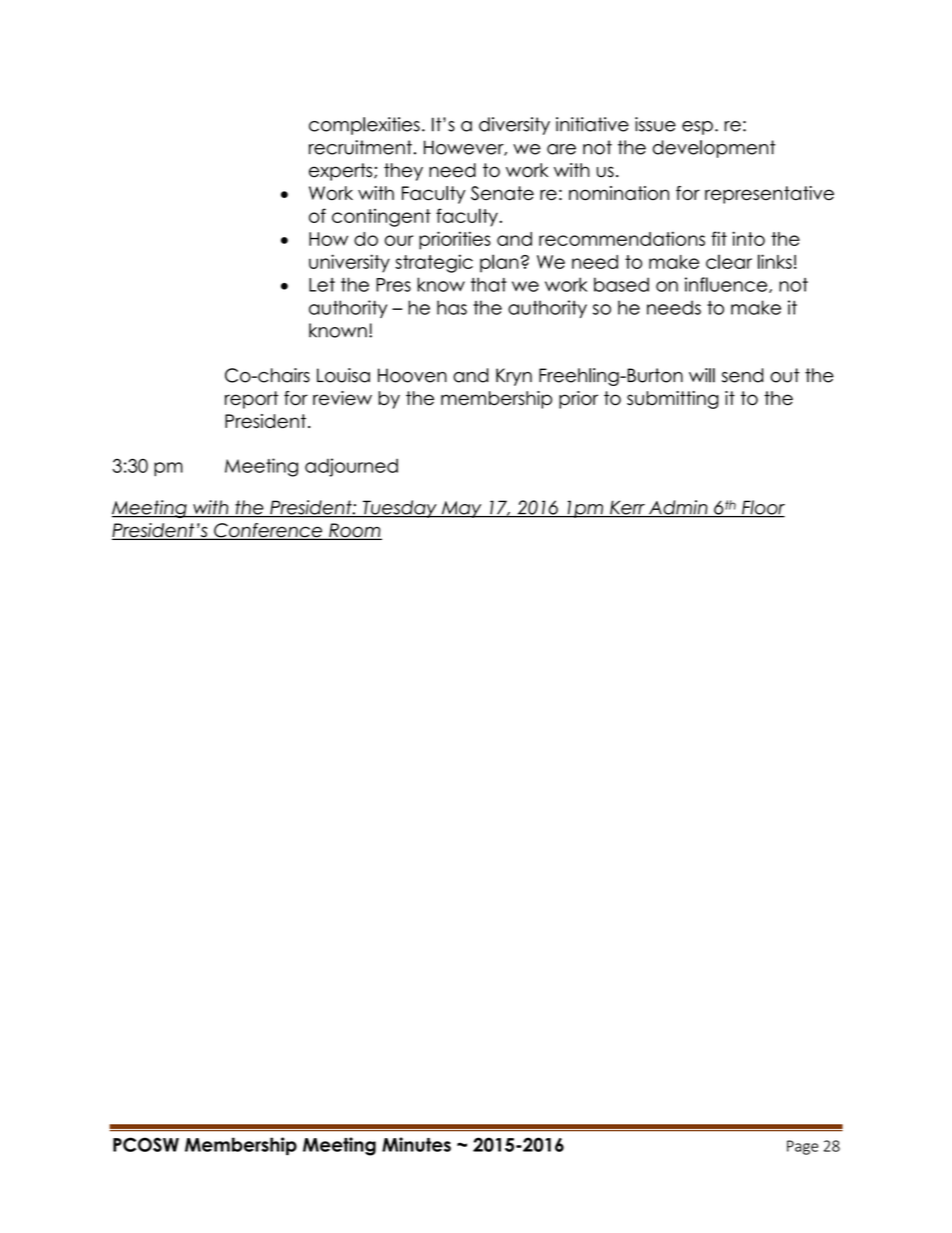 This document has width=952, height=1233. What do you see at coordinates (416, 1144) in the document?
I see `Minutes` at bounding box center [416, 1144].
